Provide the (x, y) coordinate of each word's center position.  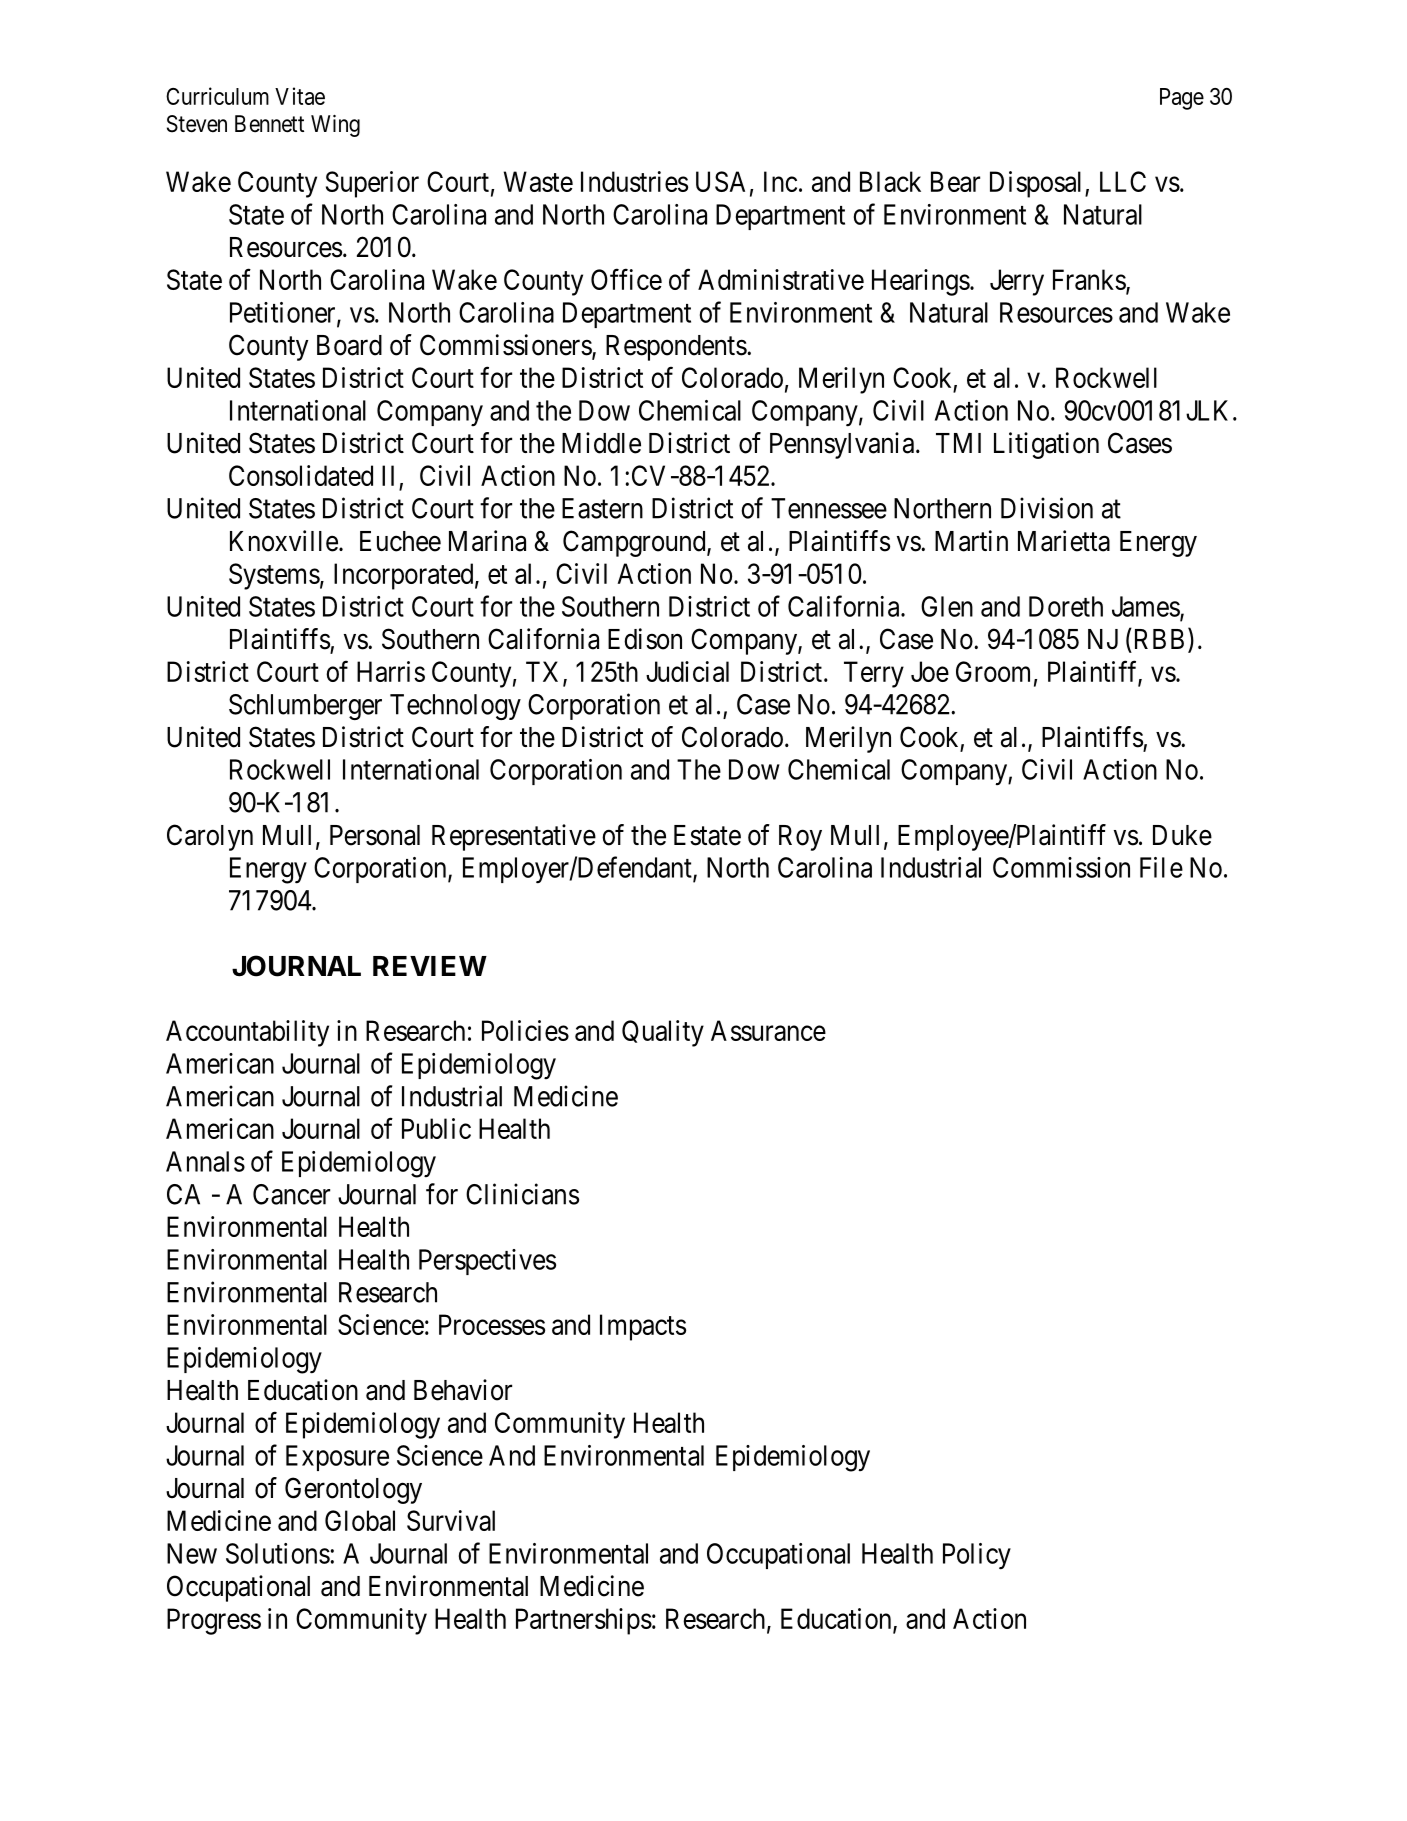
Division (1047, 508)
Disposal (1038, 184)
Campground (635, 543)
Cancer (291, 1194)
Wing (335, 126)
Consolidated (301, 475)
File (1161, 867)
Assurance (768, 1030)
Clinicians (522, 1194)
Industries (634, 181)
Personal (375, 835)
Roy (800, 838)
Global (360, 1520)
